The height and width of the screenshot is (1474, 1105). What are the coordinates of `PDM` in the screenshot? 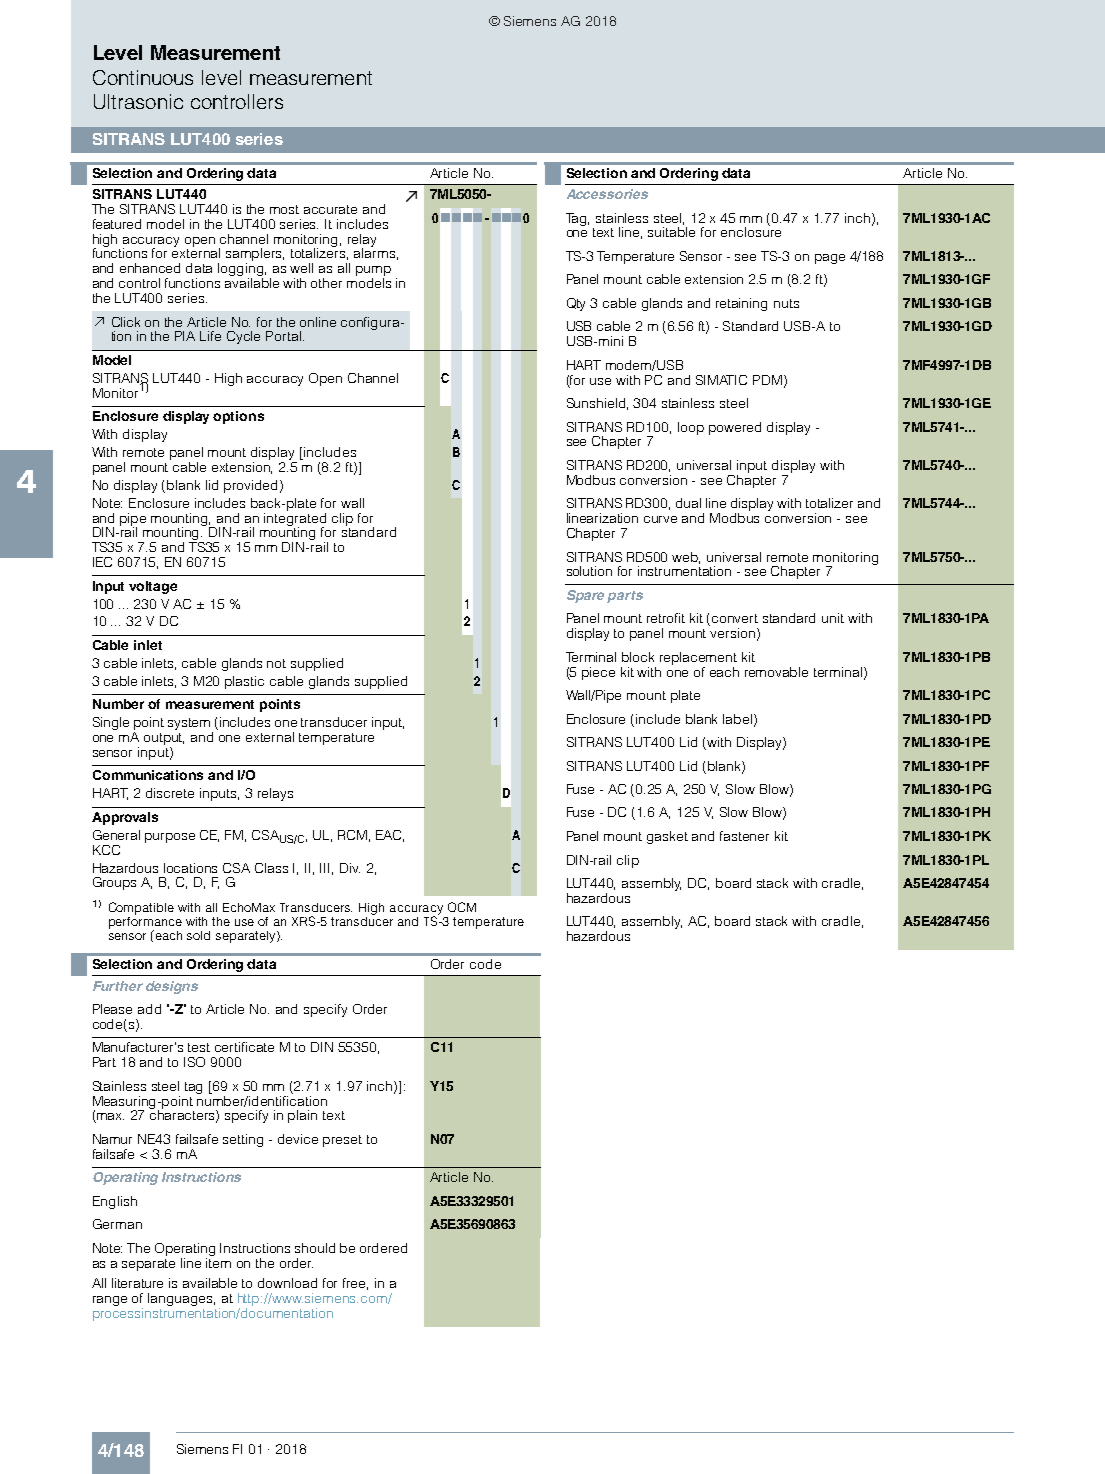 It's located at (769, 381).
